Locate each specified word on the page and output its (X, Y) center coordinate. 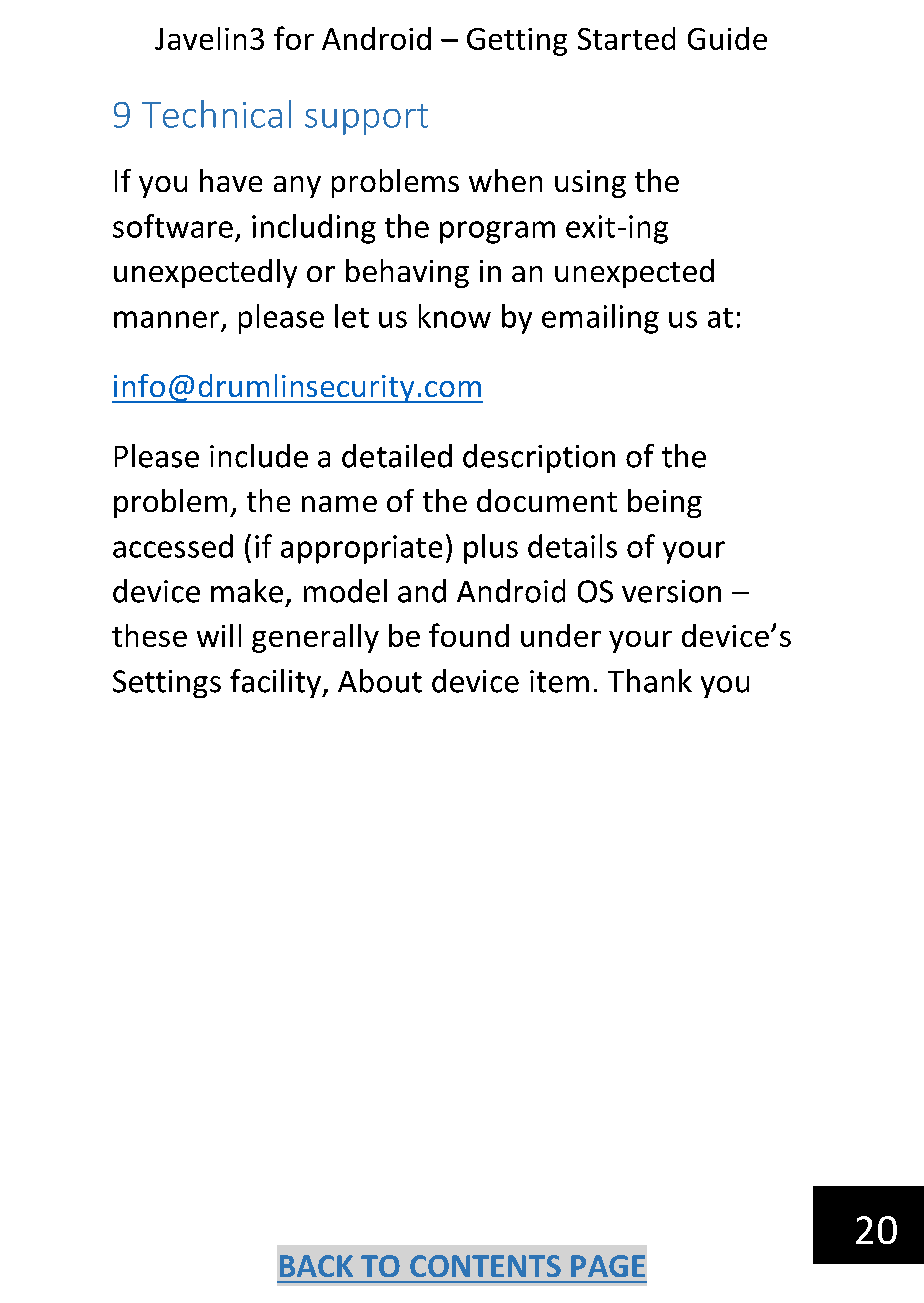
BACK (316, 1266)
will (219, 635)
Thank (650, 681)
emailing (600, 319)
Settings (167, 684)
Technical (216, 114)
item (559, 681)
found (469, 635)
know (455, 316)
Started (626, 38)
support (366, 119)
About (380, 681)
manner (166, 319)
